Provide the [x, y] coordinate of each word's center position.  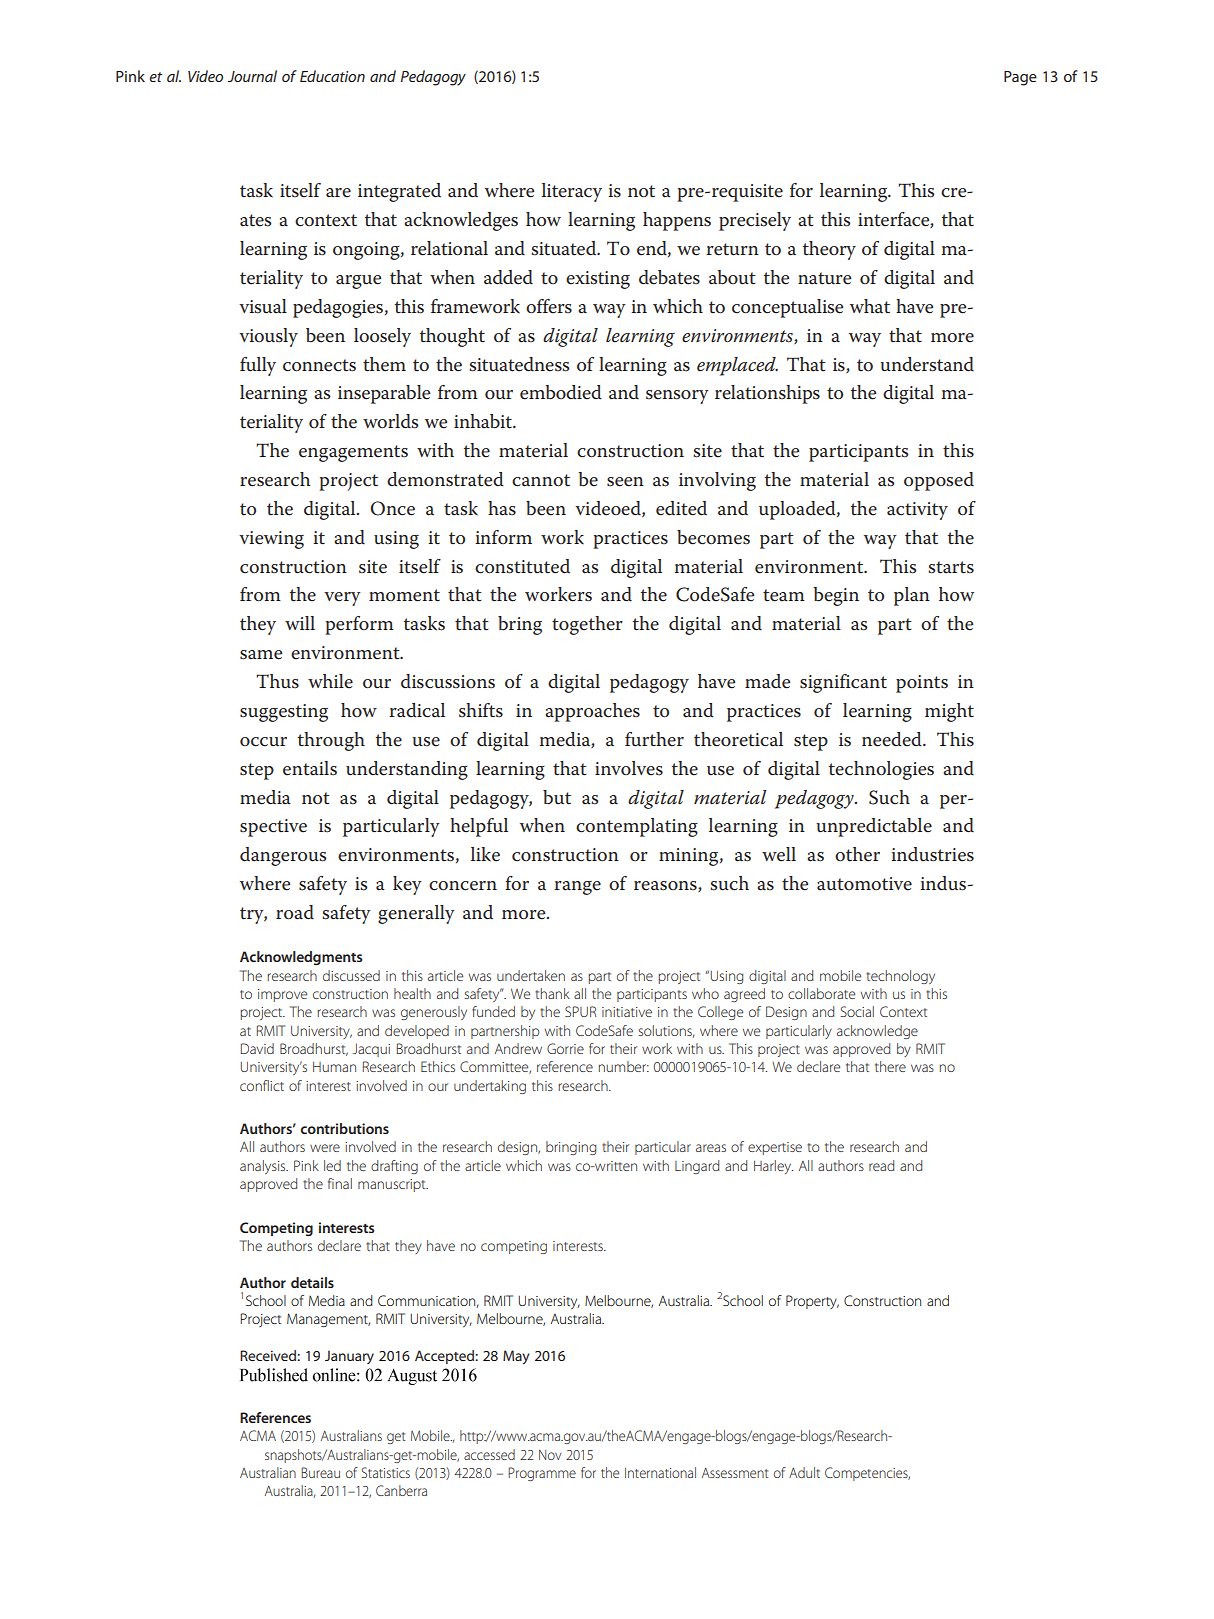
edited [681, 508]
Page [1020, 78]
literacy [572, 192]
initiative [627, 1012]
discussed [351, 975]
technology [900, 977]
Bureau [320, 1472]
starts [951, 567]
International [660, 1472]
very [342, 599]
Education [332, 76]
